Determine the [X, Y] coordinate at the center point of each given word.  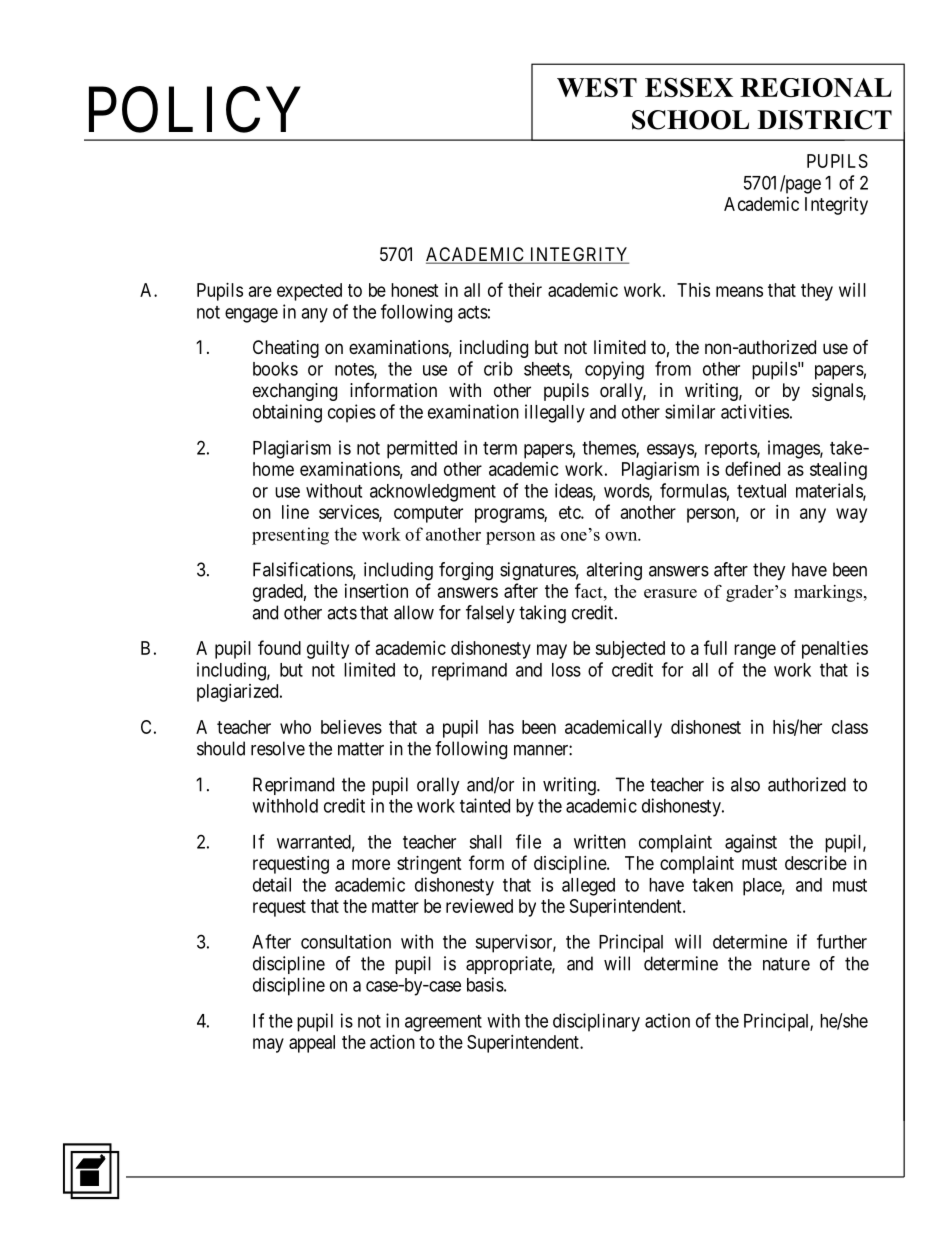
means [739, 291]
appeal [312, 1044]
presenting [290, 536]
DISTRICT [825, 120]
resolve [278, 748]
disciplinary [596, 1022]
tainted [485, 805]
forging [466, 571]
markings [829, 593]
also [745, 784]
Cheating [286, 349]
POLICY [195, 110]
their [525, 290]
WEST [597, 87]
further [842, 941]
